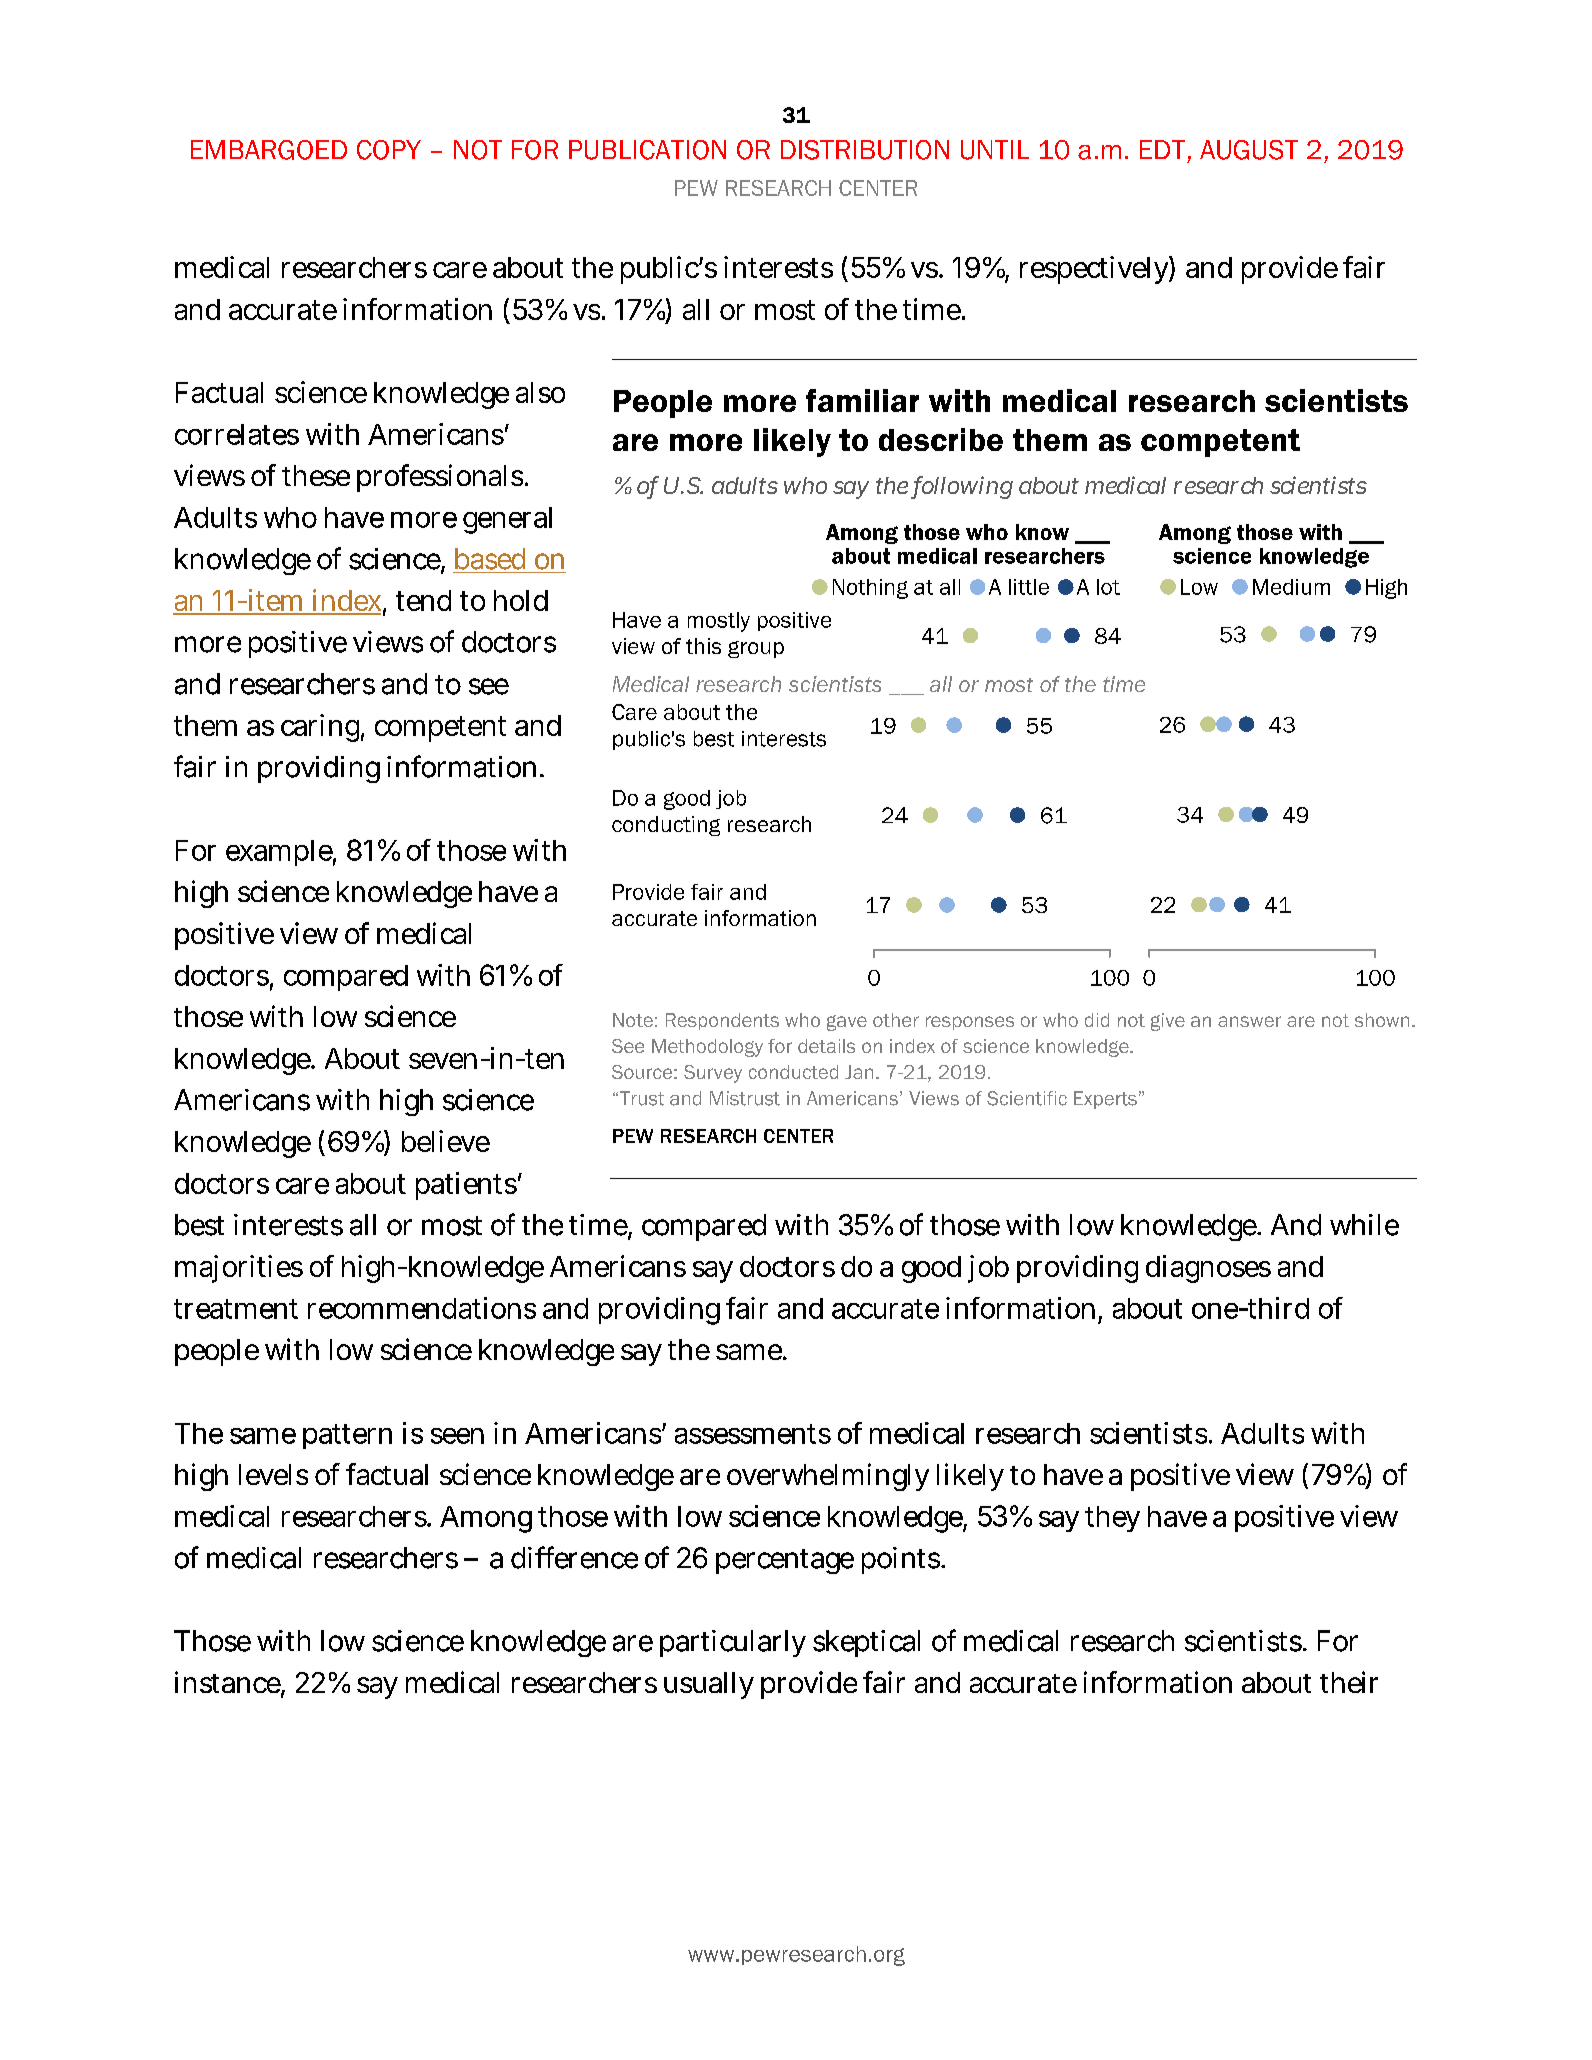  Describe the element at coordinates (828, 1477) in the screenshot. I see `overwhelmingly` at that location.
